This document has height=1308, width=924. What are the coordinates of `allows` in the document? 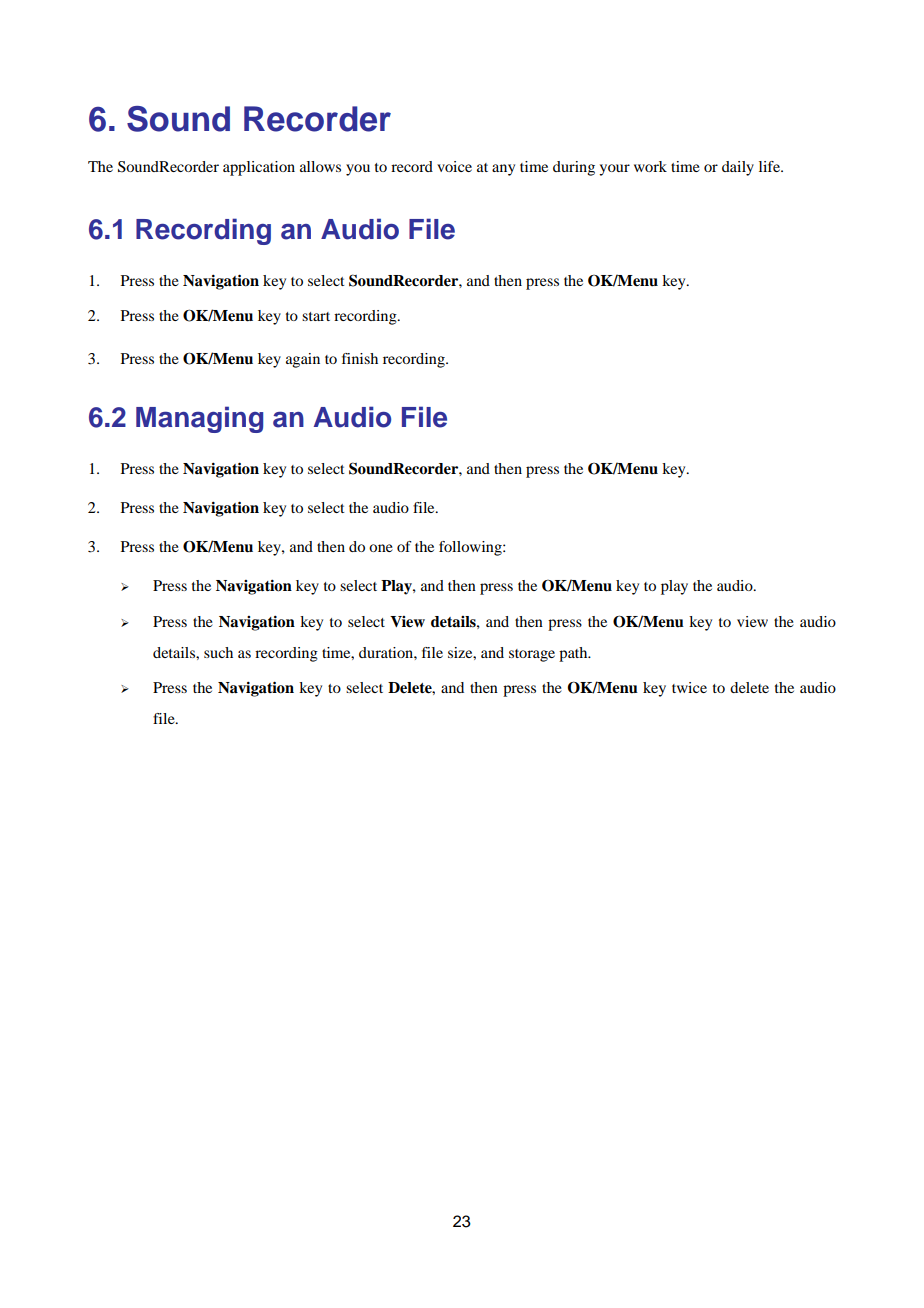 It's located at (320, 166).
